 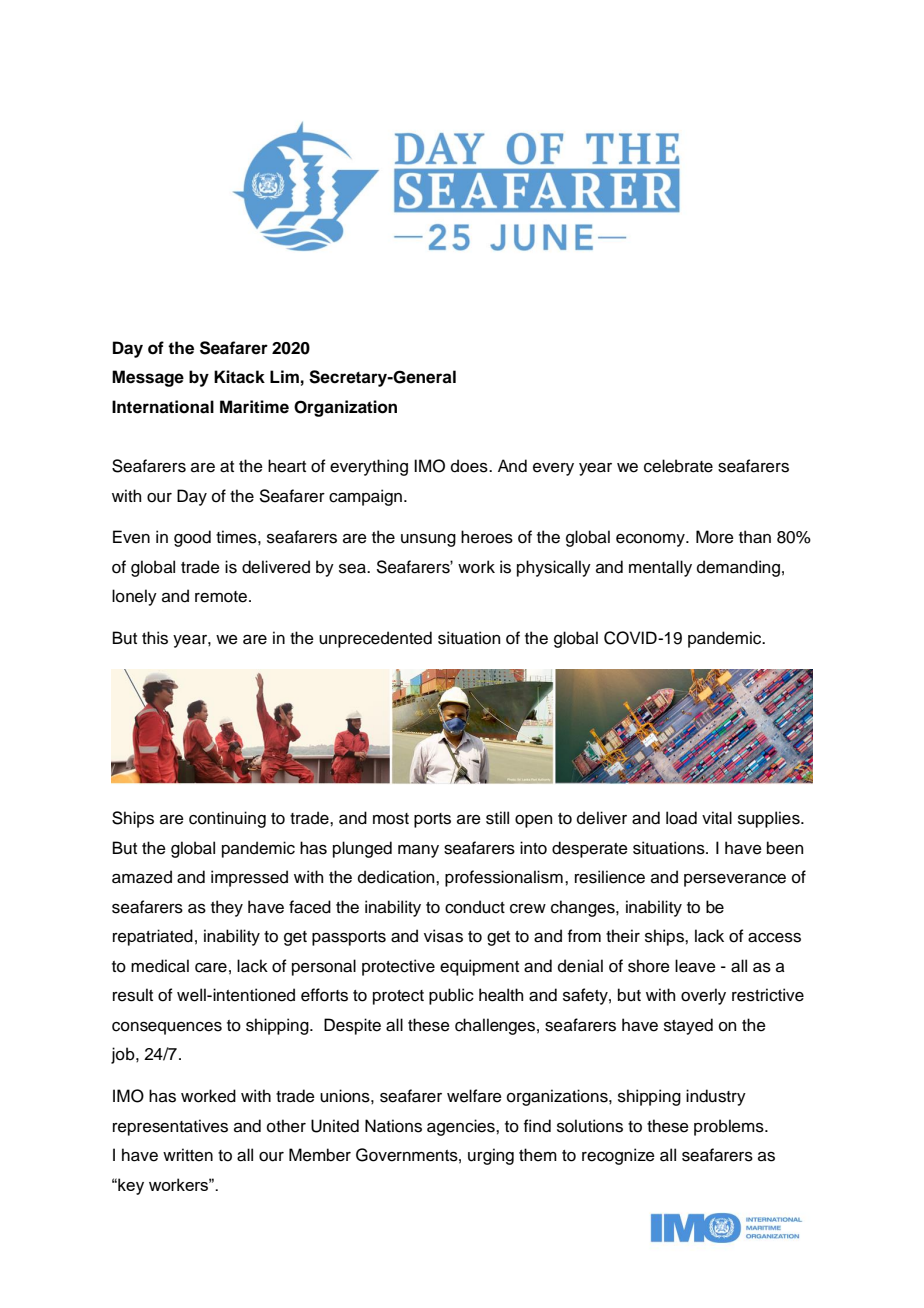 What do you see at coordinates (730, 1127) in the screenshot?
I see `problems` at bounding box center [730, 1127].
